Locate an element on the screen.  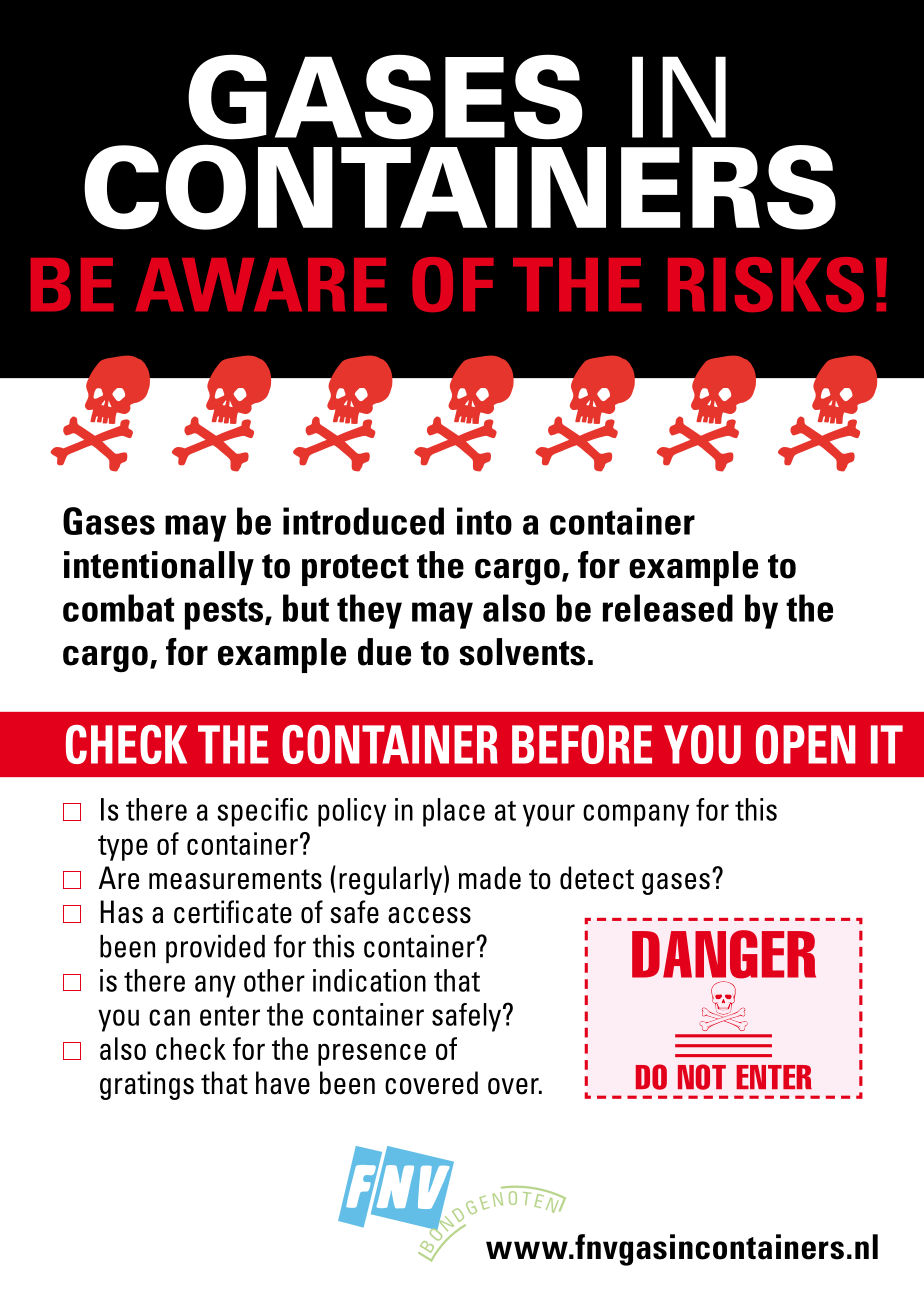
released is located at coordinates (668, 608).
